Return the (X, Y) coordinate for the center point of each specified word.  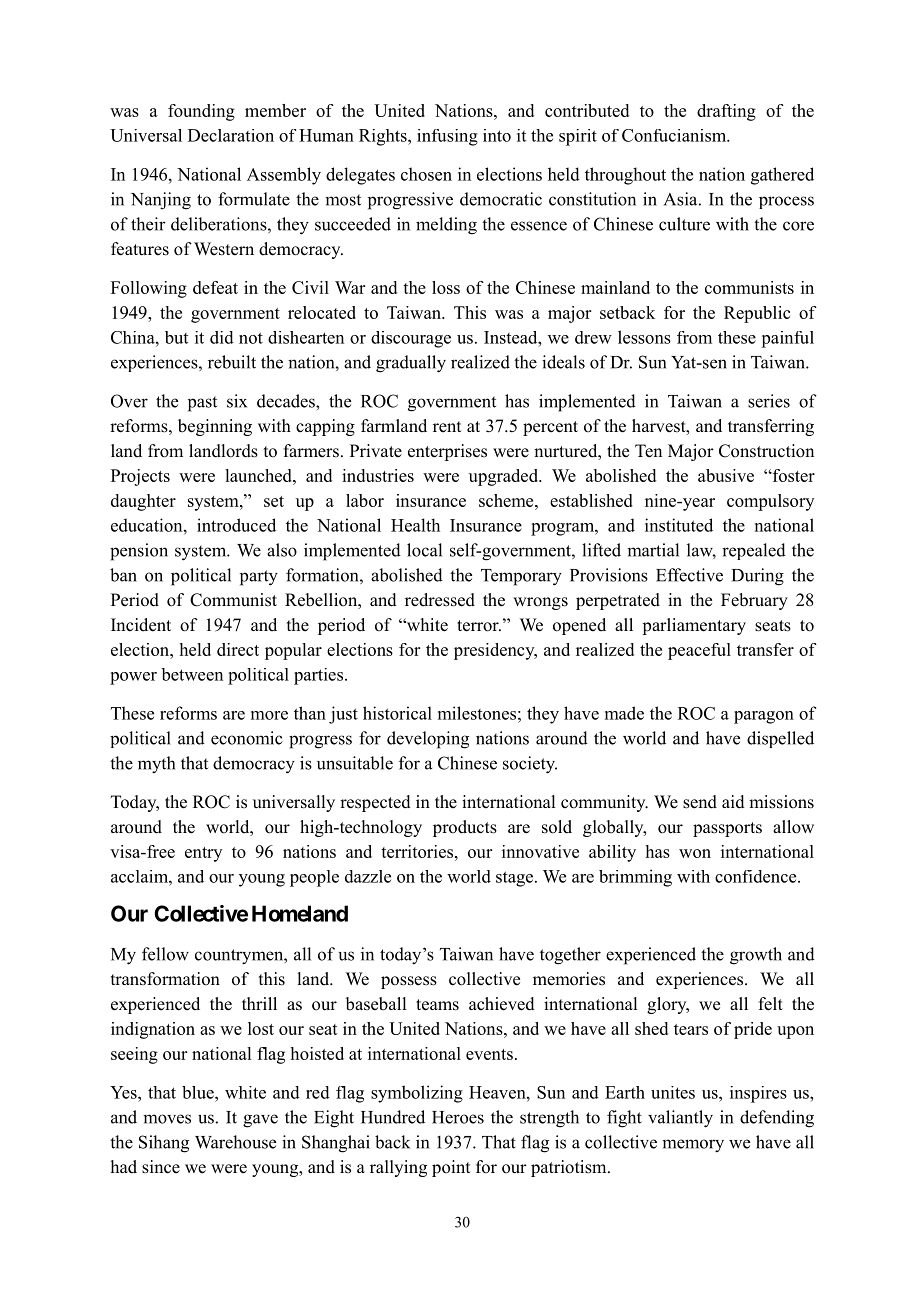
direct (238, 649)
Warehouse (235, 1142)
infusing (447, 137)
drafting (726, 112)
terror (479, 626)
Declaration (231, 135)
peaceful (699, 651)
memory (693, 1146)
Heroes (458, 1117)
